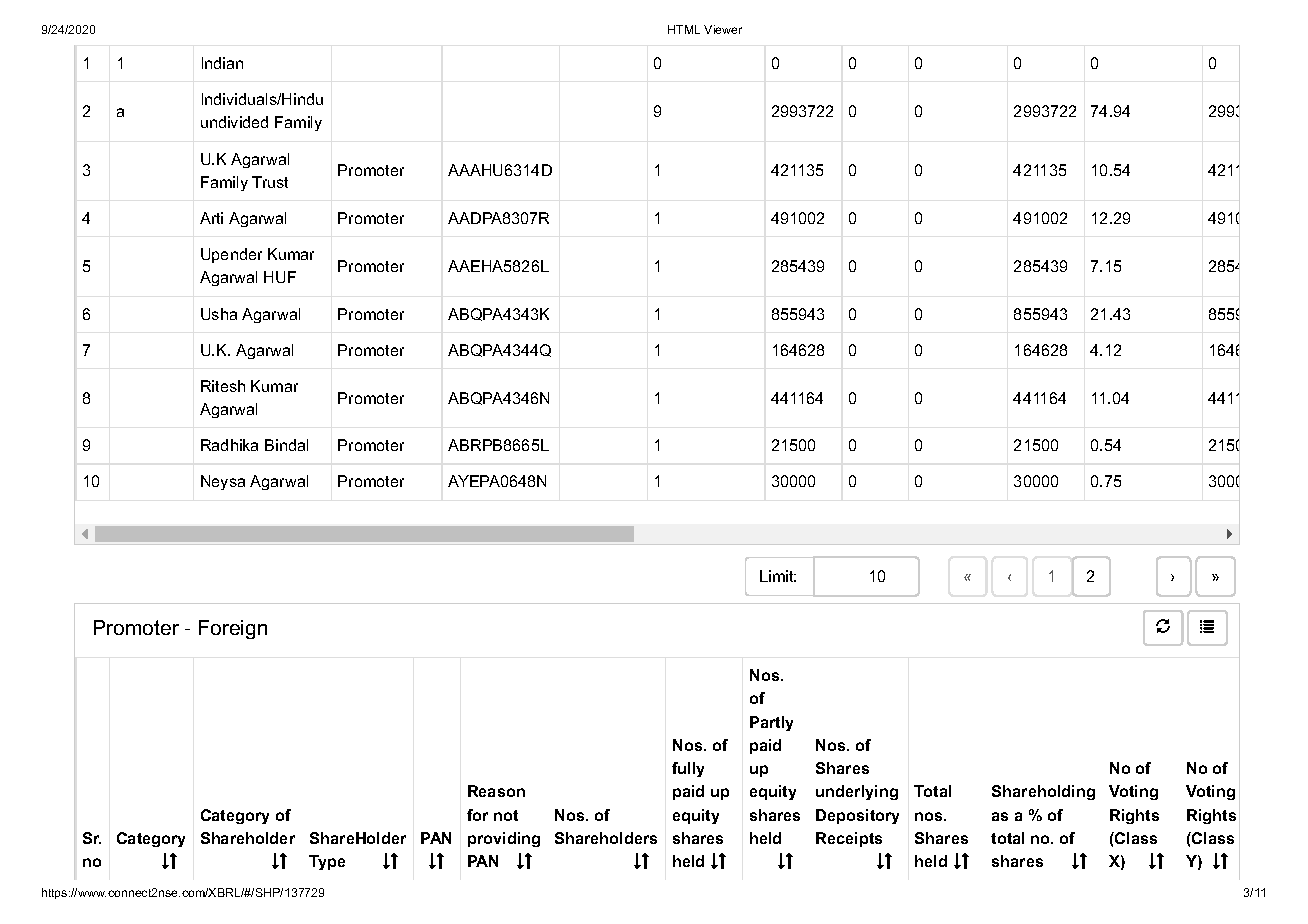 The image size is (1308, 924). What do you see at coordinates (849, 839) in the page?
I see `Receipts` at bounding box center [849, 839].
